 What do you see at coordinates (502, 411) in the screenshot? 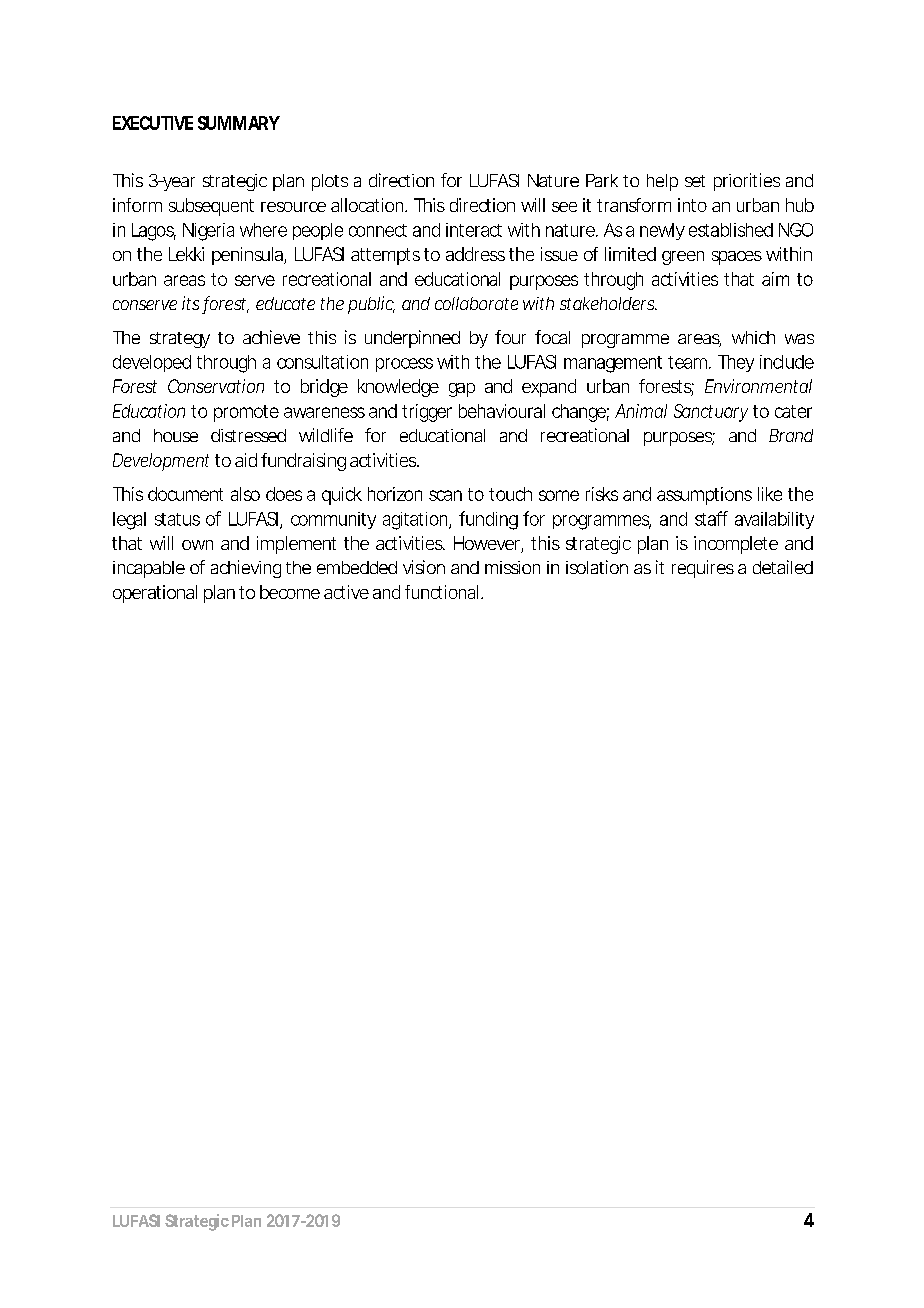
I see `behavioural` at bounding box center [502, 411].
